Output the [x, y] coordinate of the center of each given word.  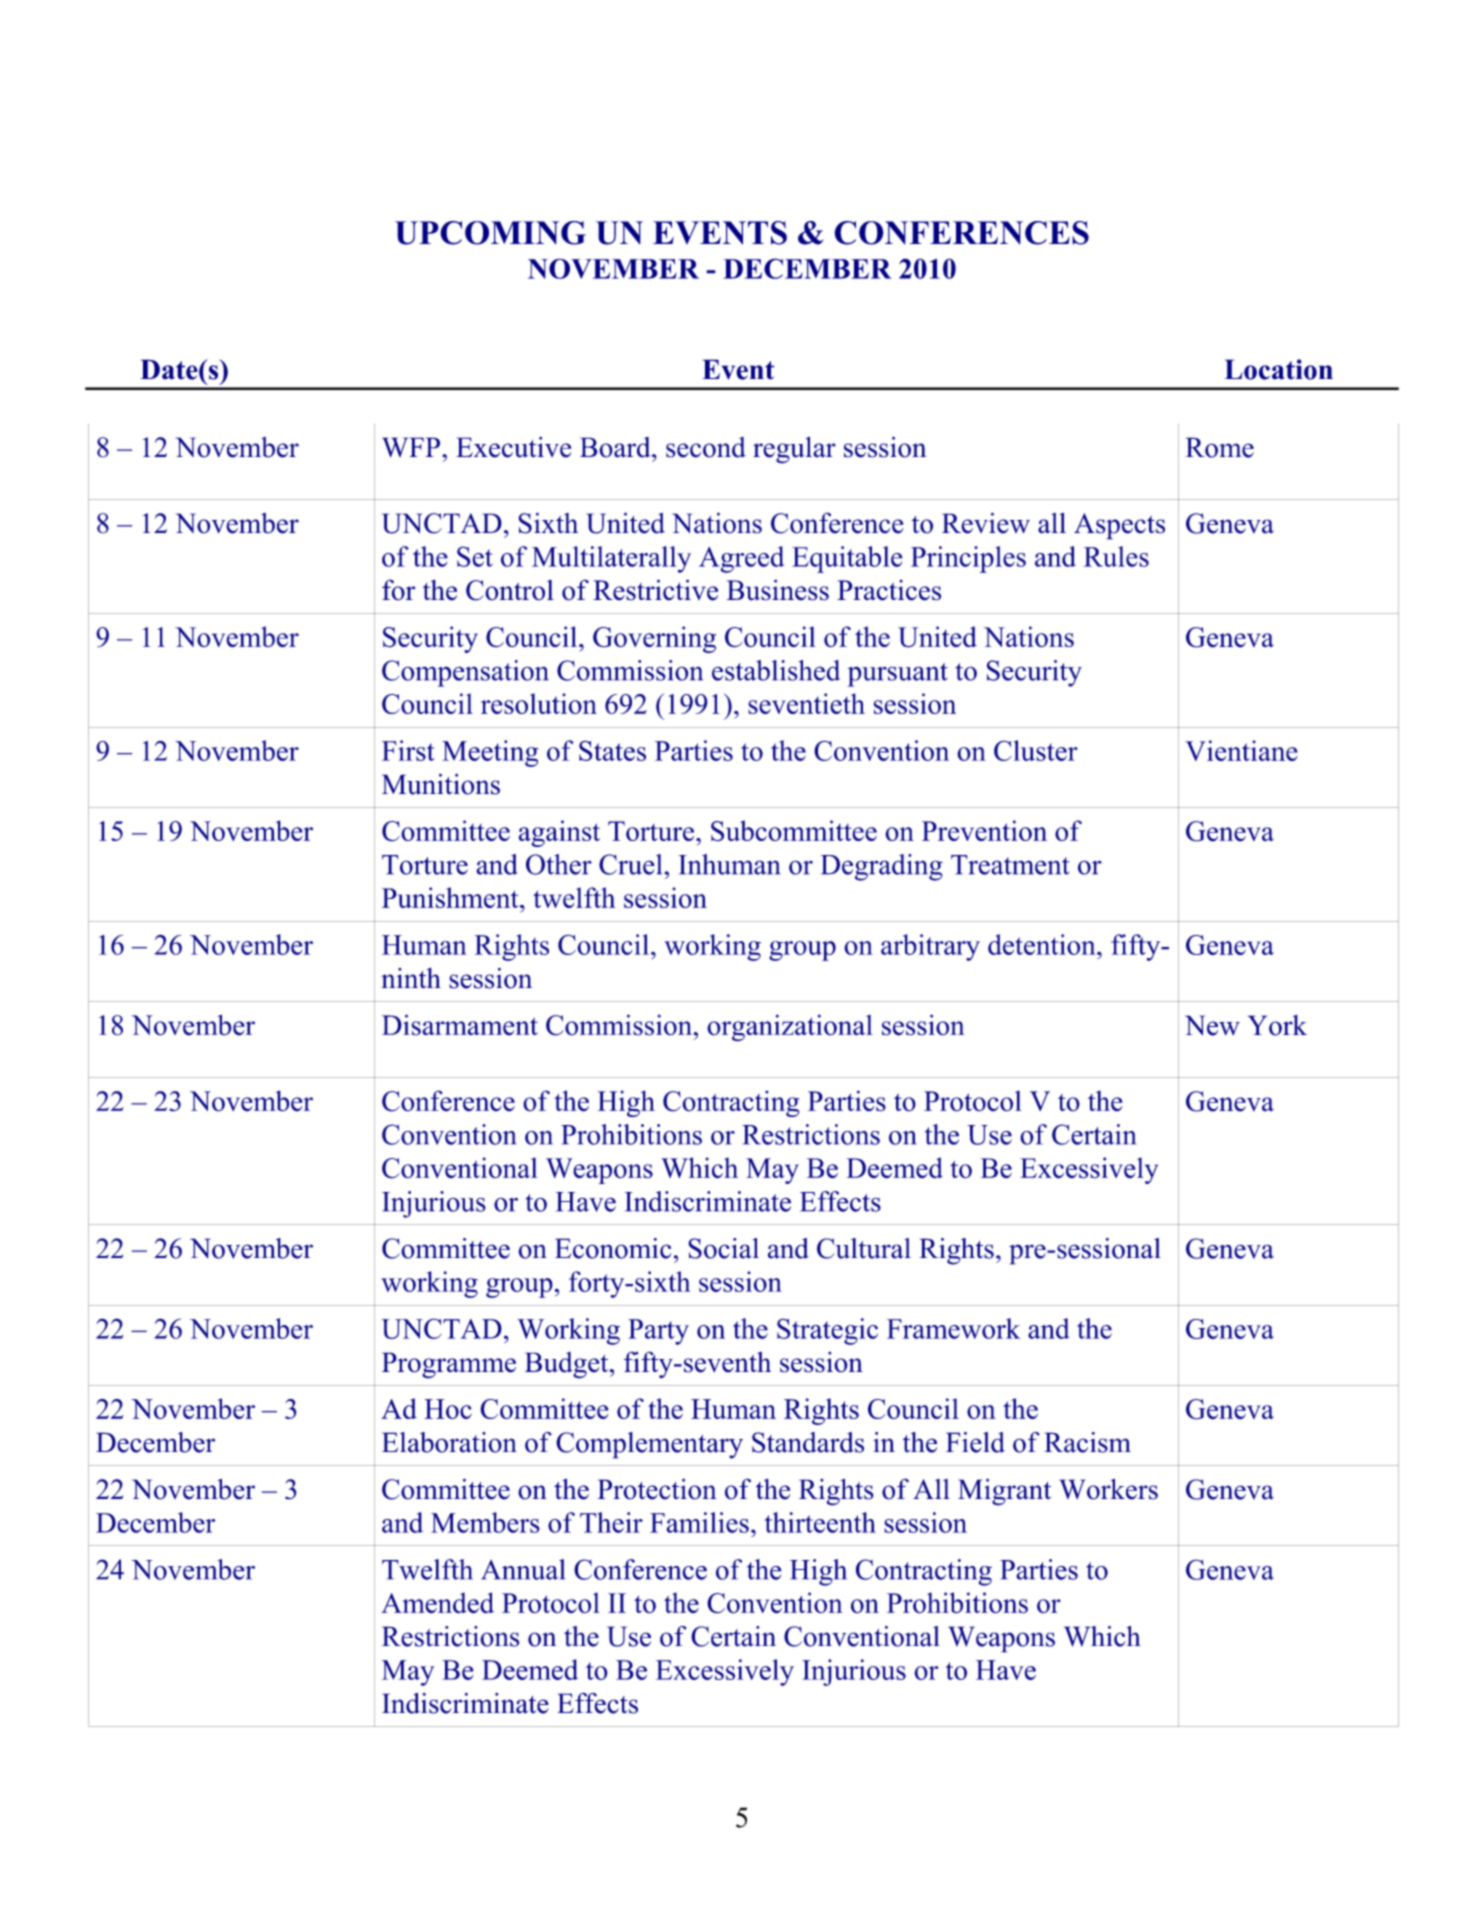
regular [794, 450]
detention [1043, 944]
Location [1278, 369]
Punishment [451, 897]
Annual [523, 1569]
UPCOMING [490, 233]
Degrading [881, 867]
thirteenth [820, 1522]
